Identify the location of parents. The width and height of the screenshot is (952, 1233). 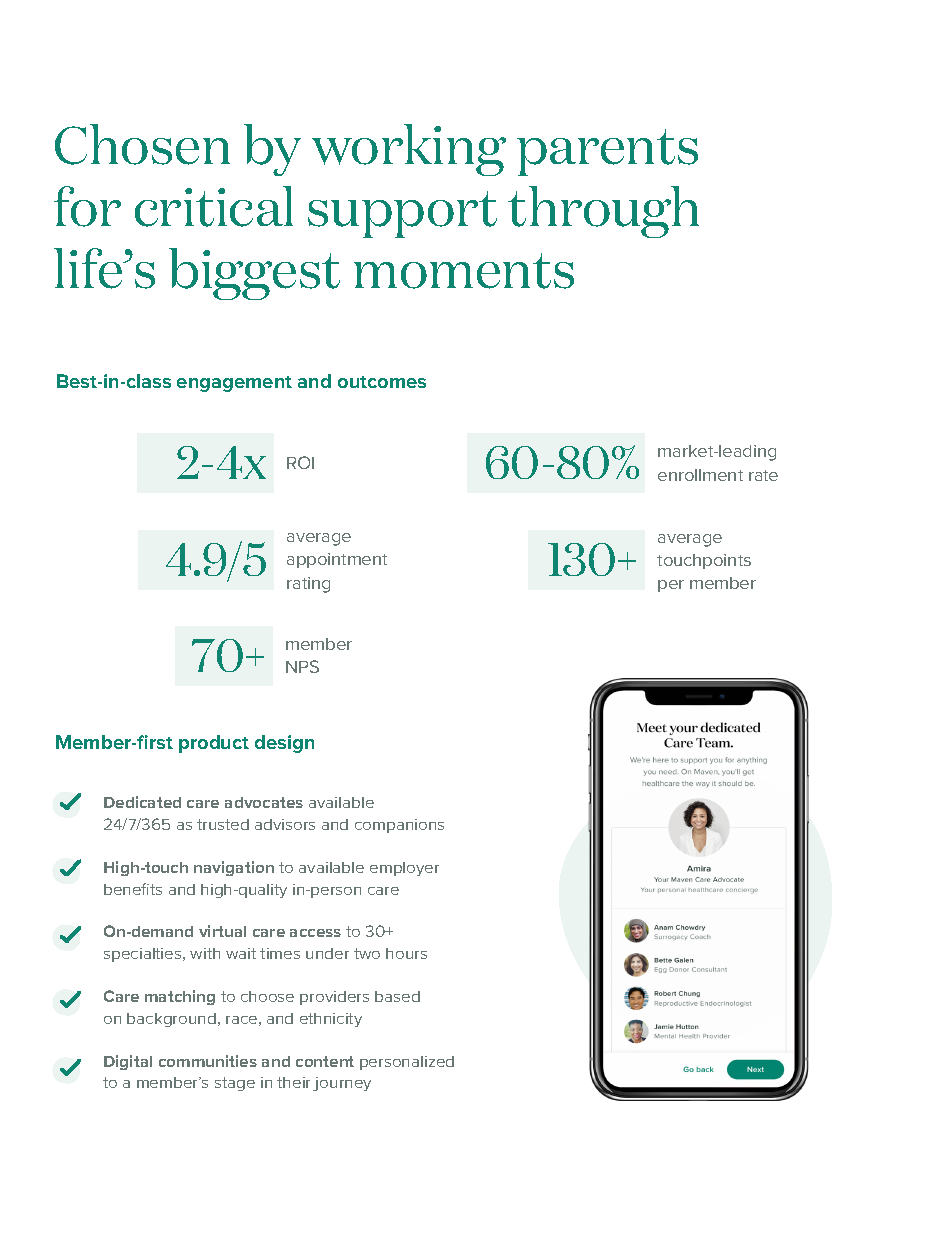
(607, 152).
